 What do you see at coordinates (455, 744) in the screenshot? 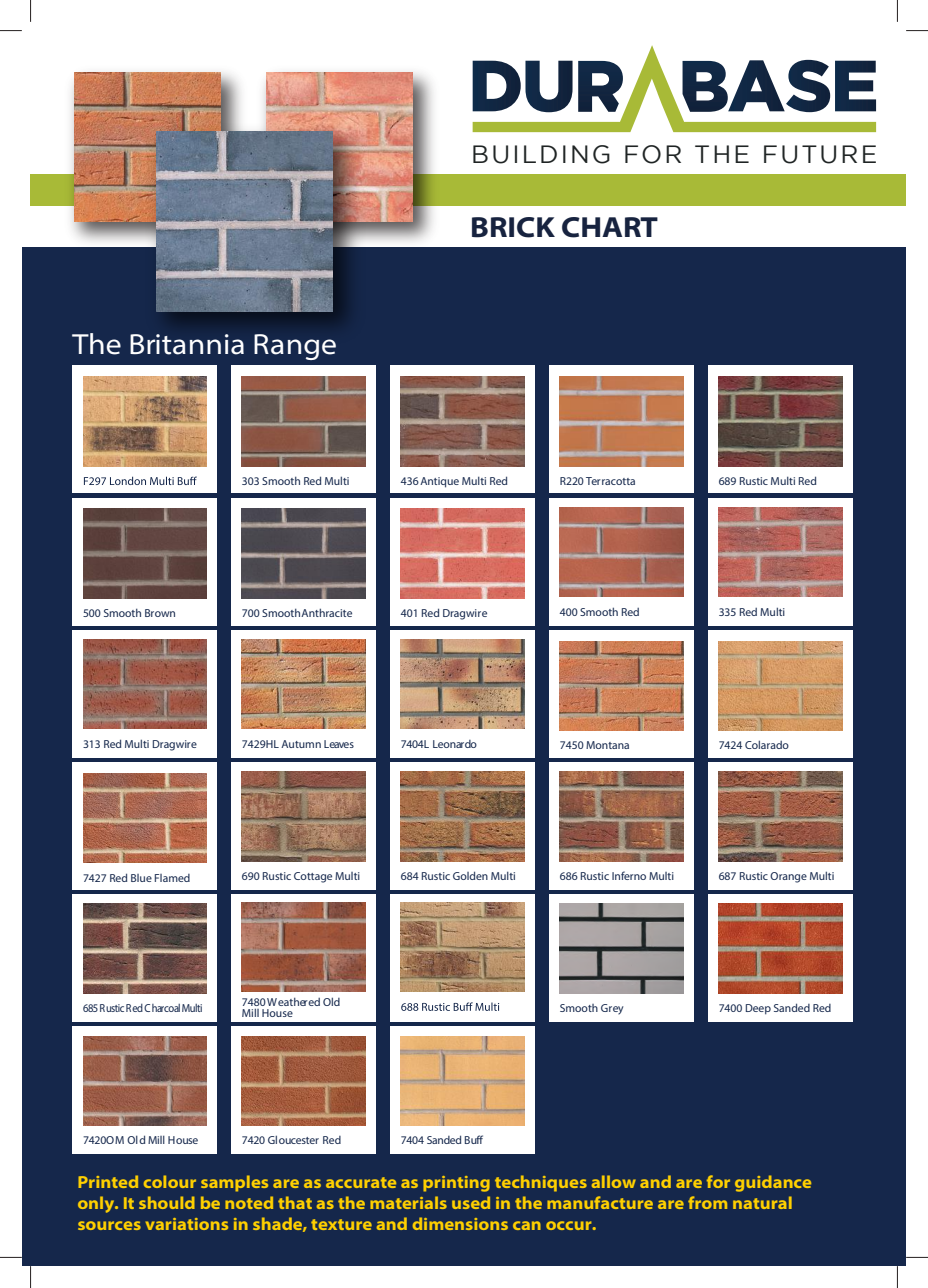
I see `Leonardo` at bounding box center [455, 744].
